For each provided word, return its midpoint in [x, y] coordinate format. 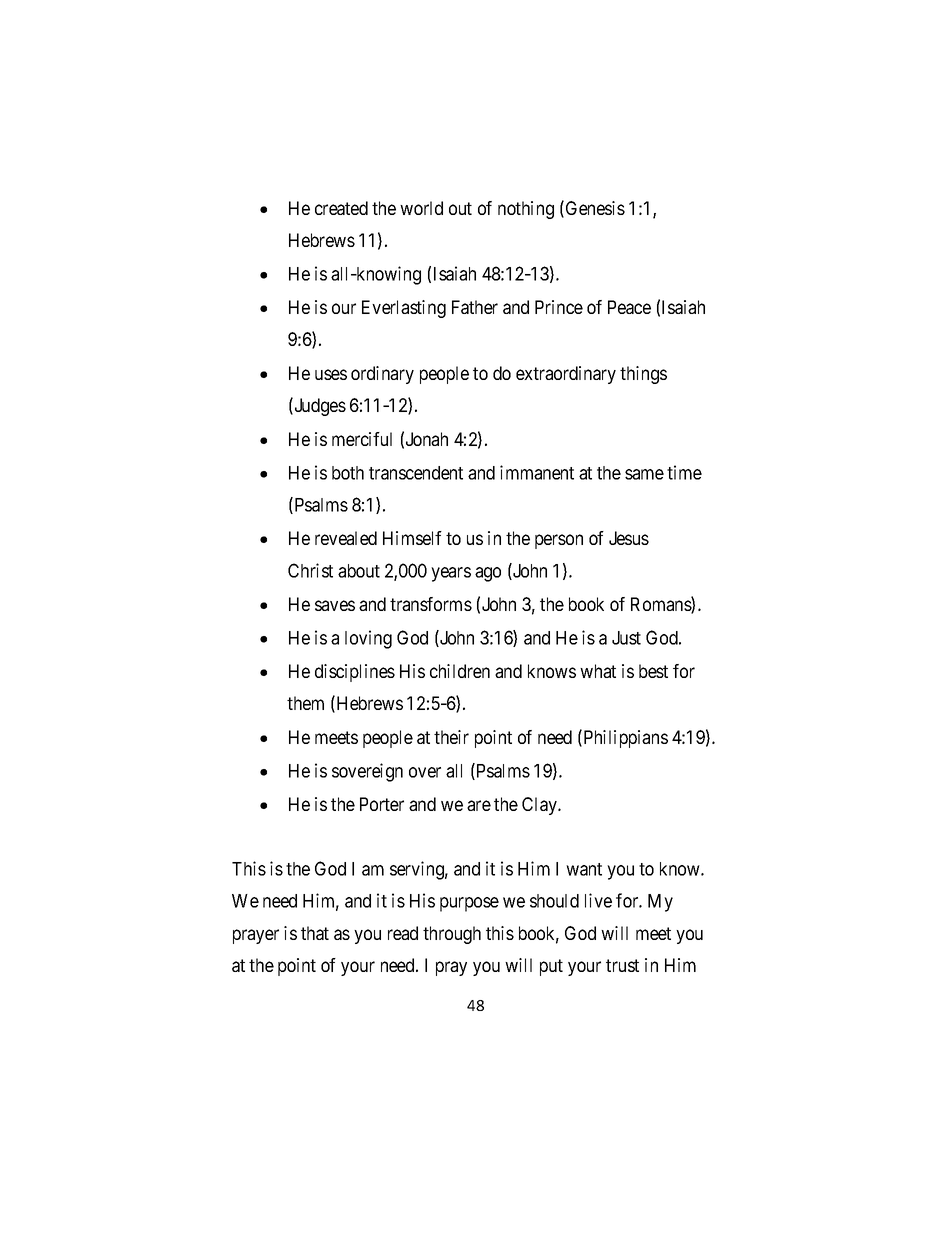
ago [488, 574]
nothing [526, 210]
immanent [537, 472]
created [341, 208]
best [653, 671]
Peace [629, 307]
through [452, 935]
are [479, 805]
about [359, 571]
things [643, 375]
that [315, 933]
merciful [362, 439]
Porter [382, 804]
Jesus [629, 538]
